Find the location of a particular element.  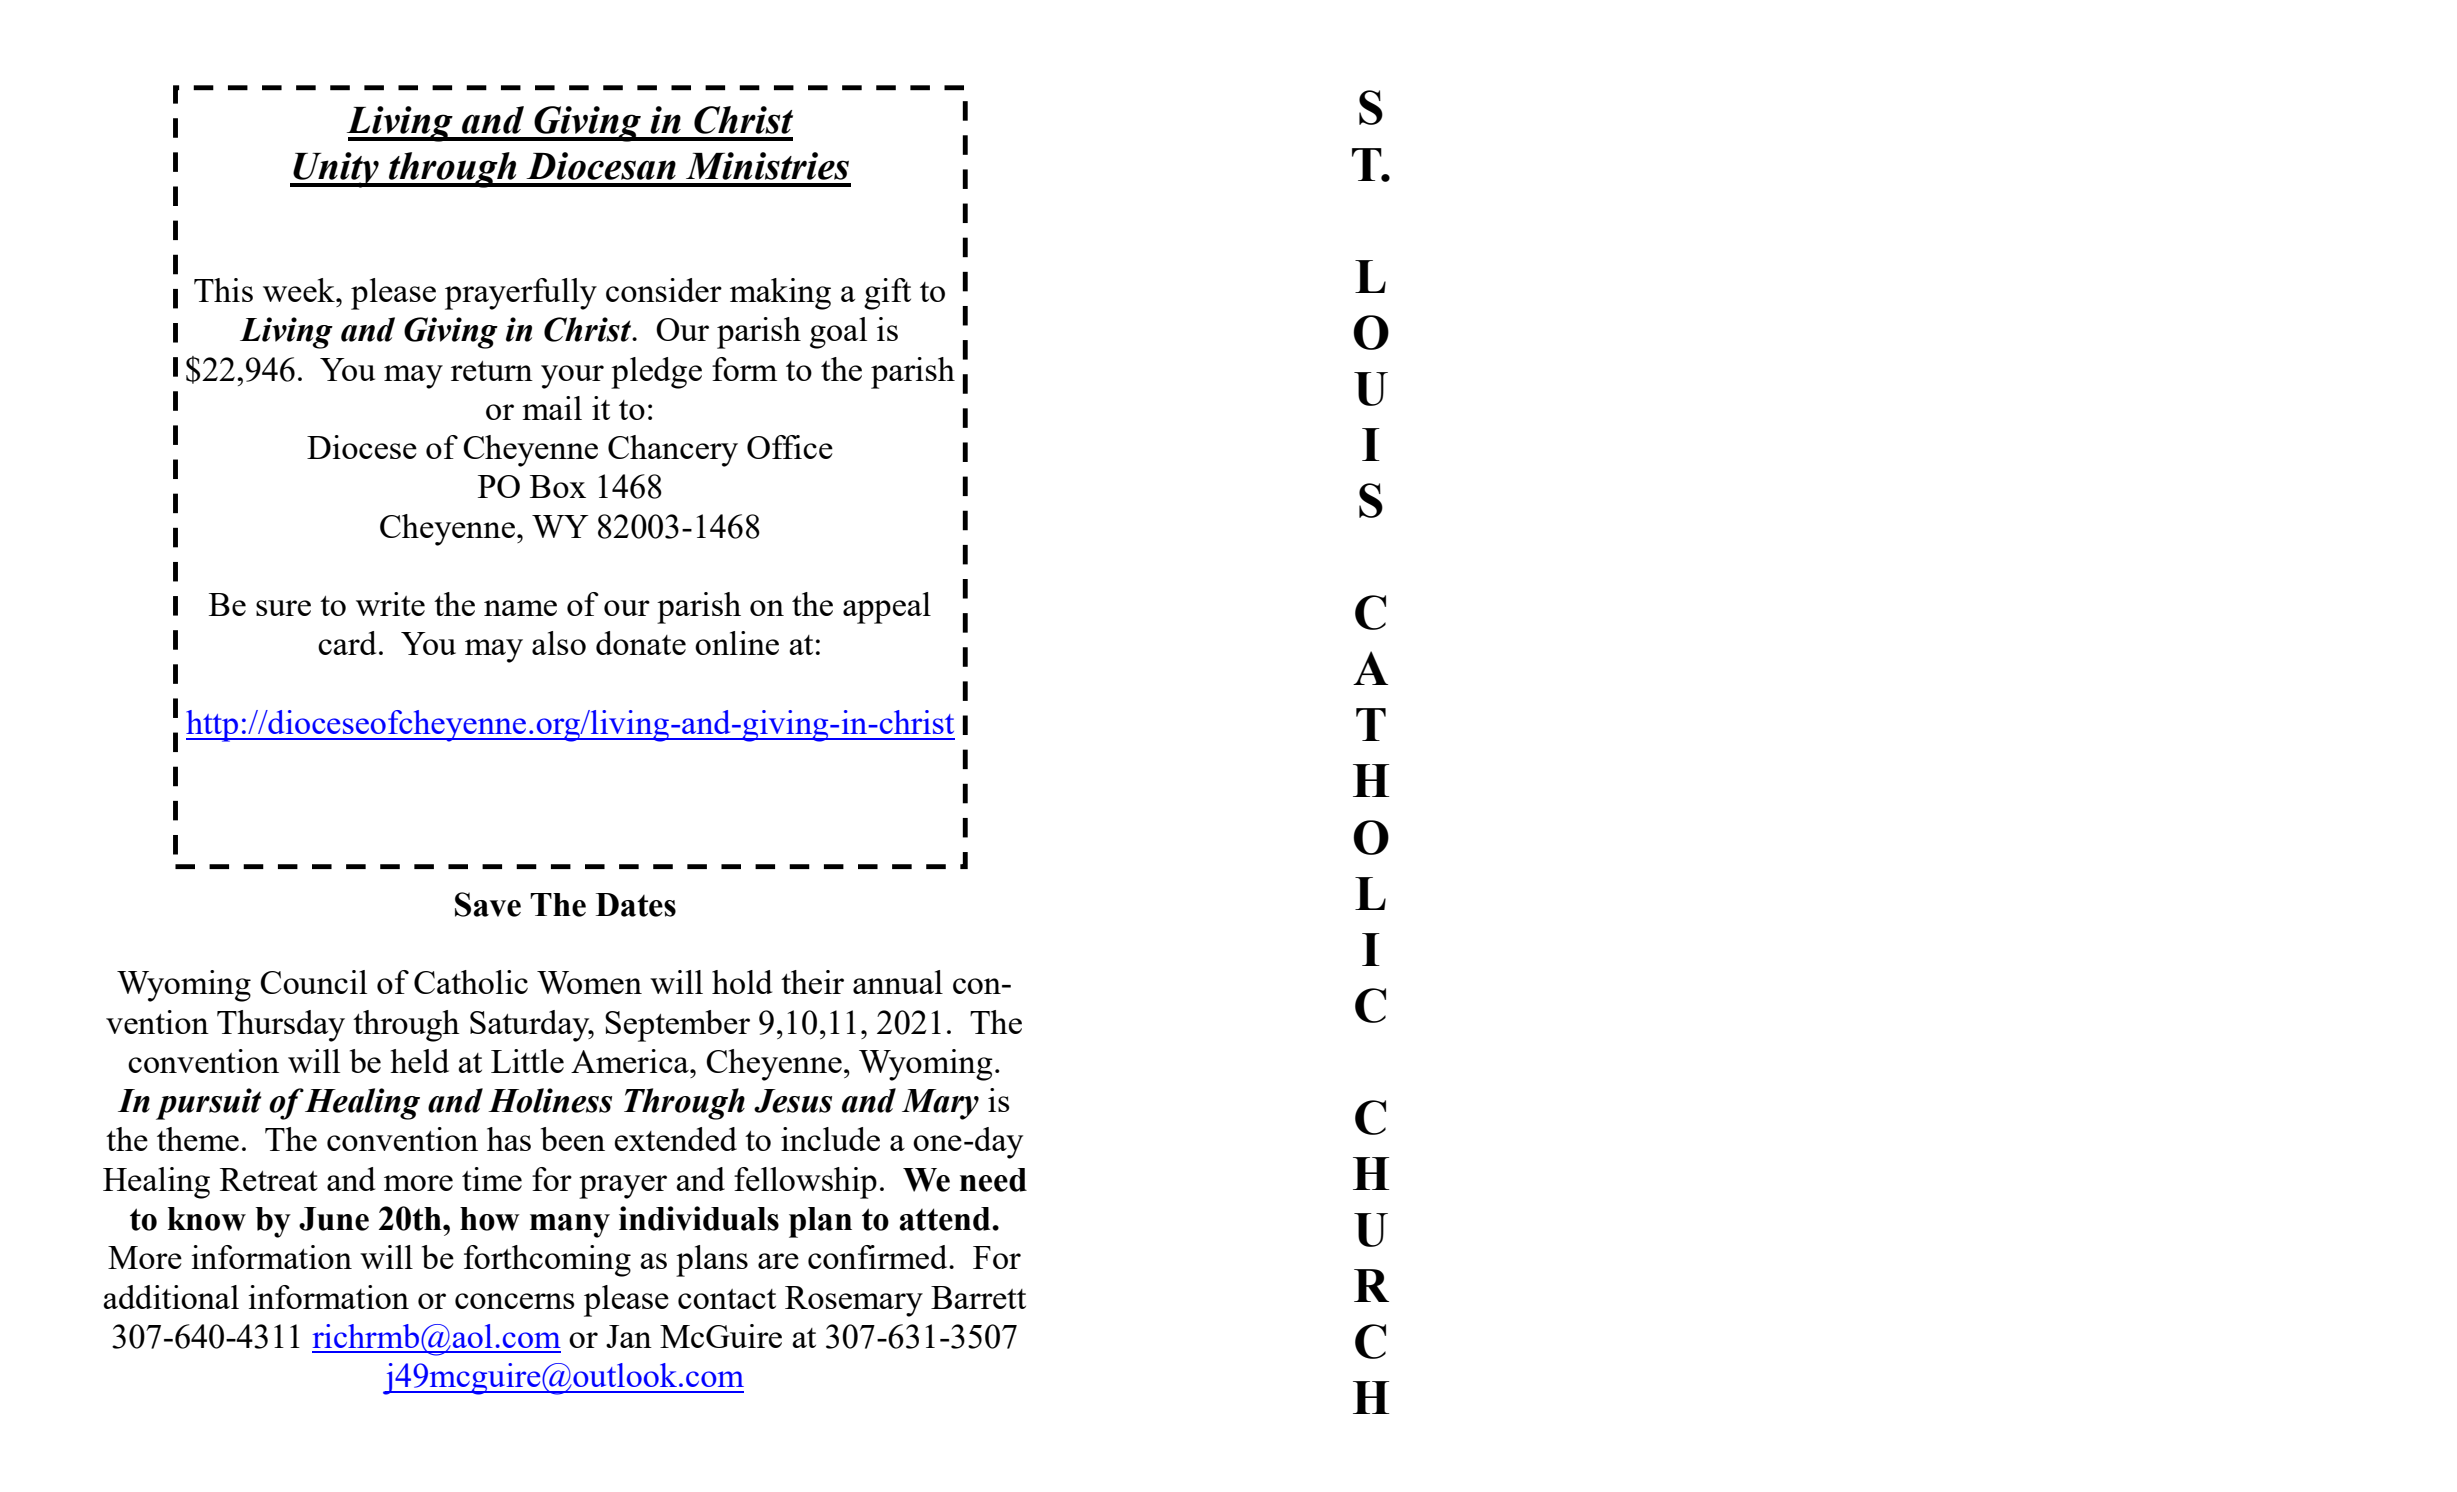

consider is located at coordinates (664, 290).
